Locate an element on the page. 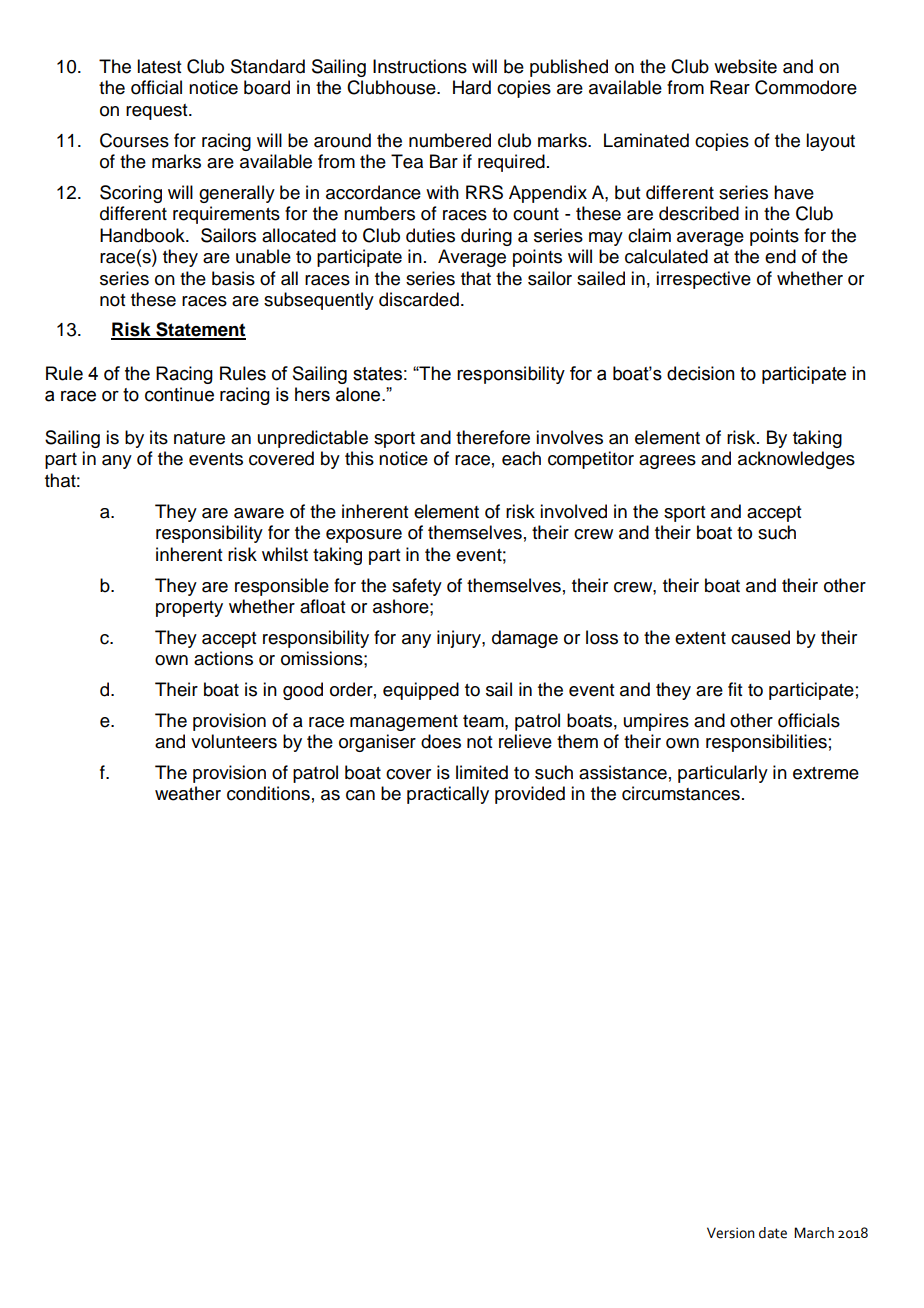  Version is located at coordinates (731, 1233).
